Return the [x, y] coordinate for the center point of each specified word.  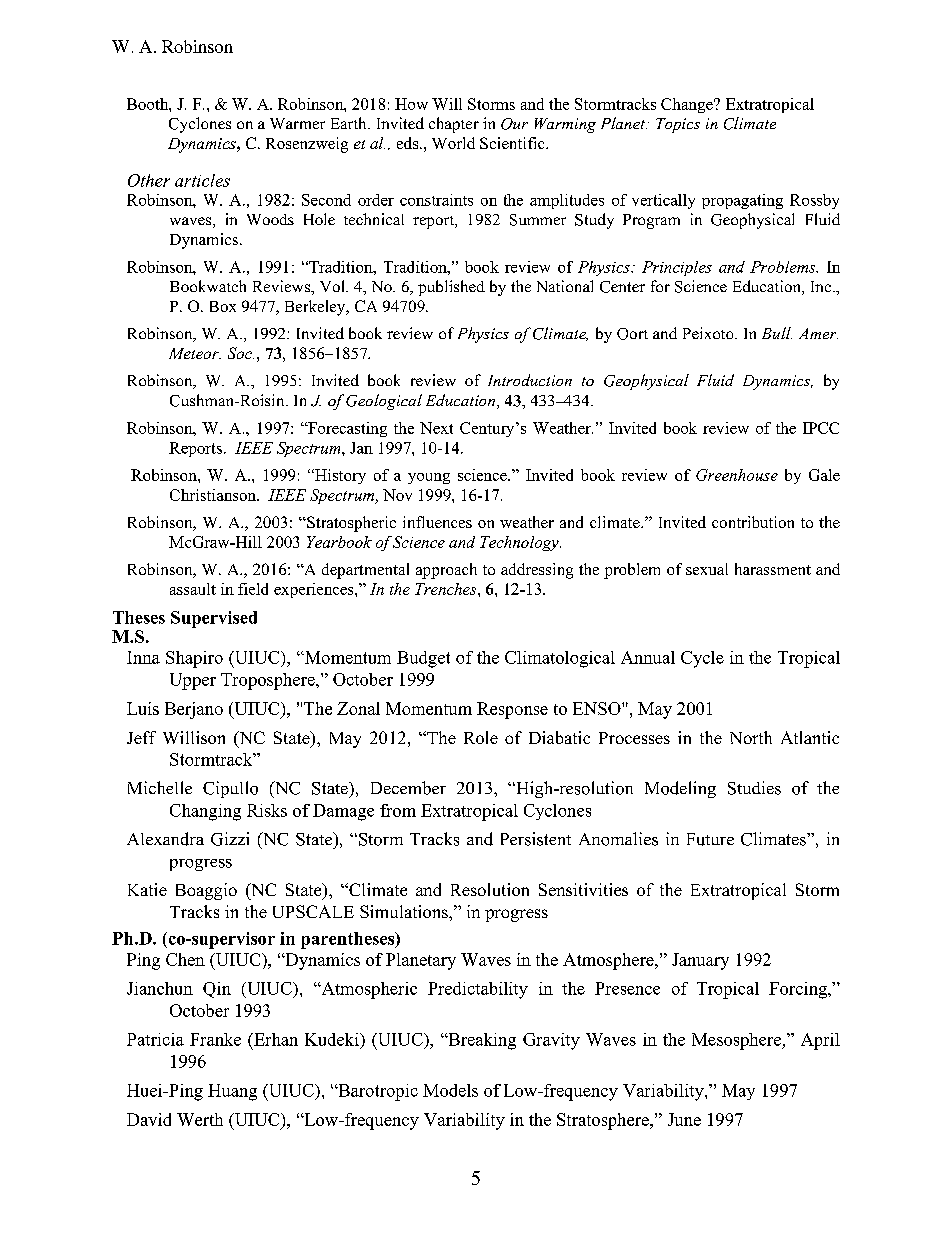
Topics [678, 125]
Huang [232, 1092]
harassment [773, 569]
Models [450, 1090]
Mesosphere [737, 1041]
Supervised [214, 619]
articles [202, 180]
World [453, 143]
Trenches [447, 589]
